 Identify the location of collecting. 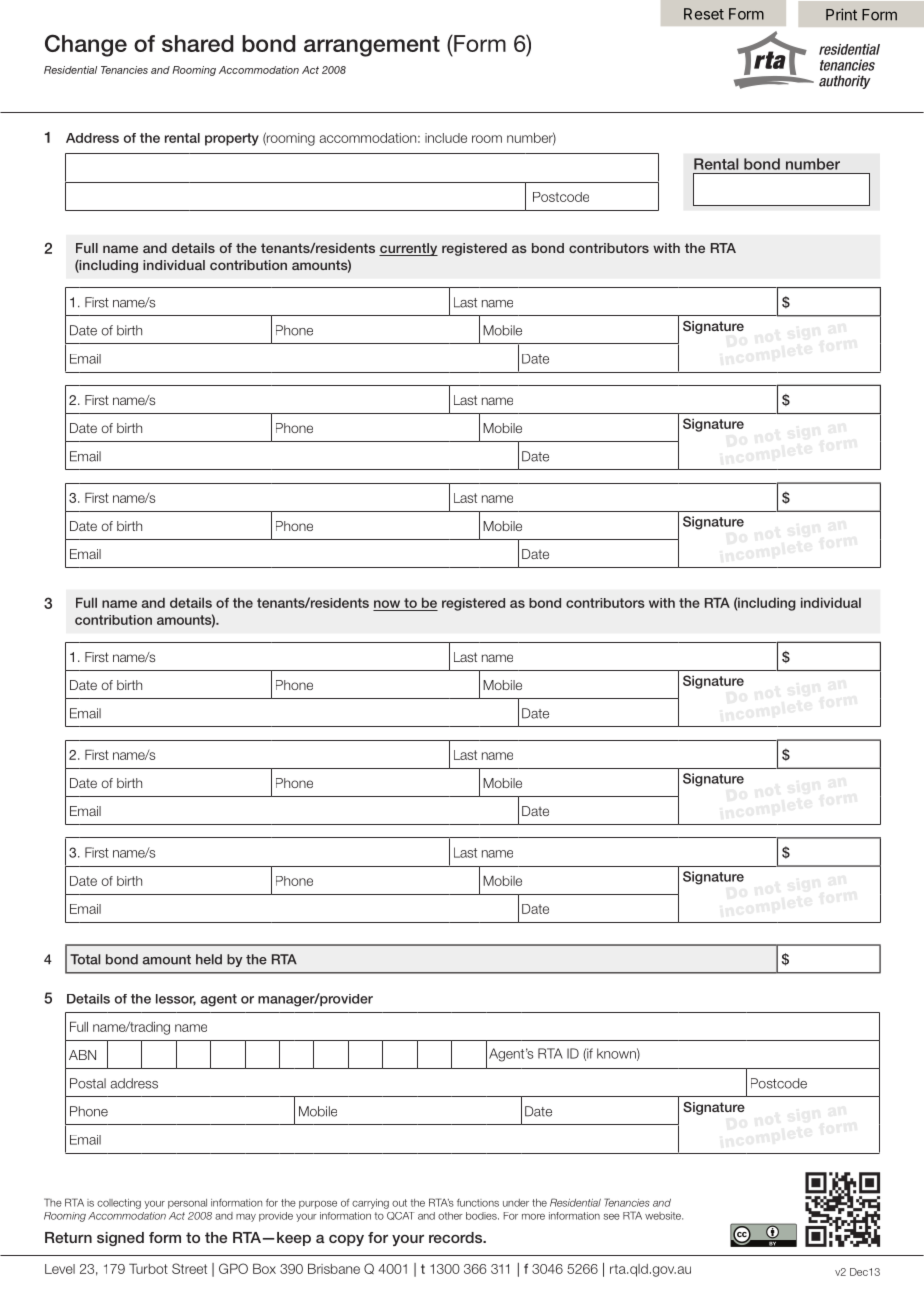
(119, 1204).
